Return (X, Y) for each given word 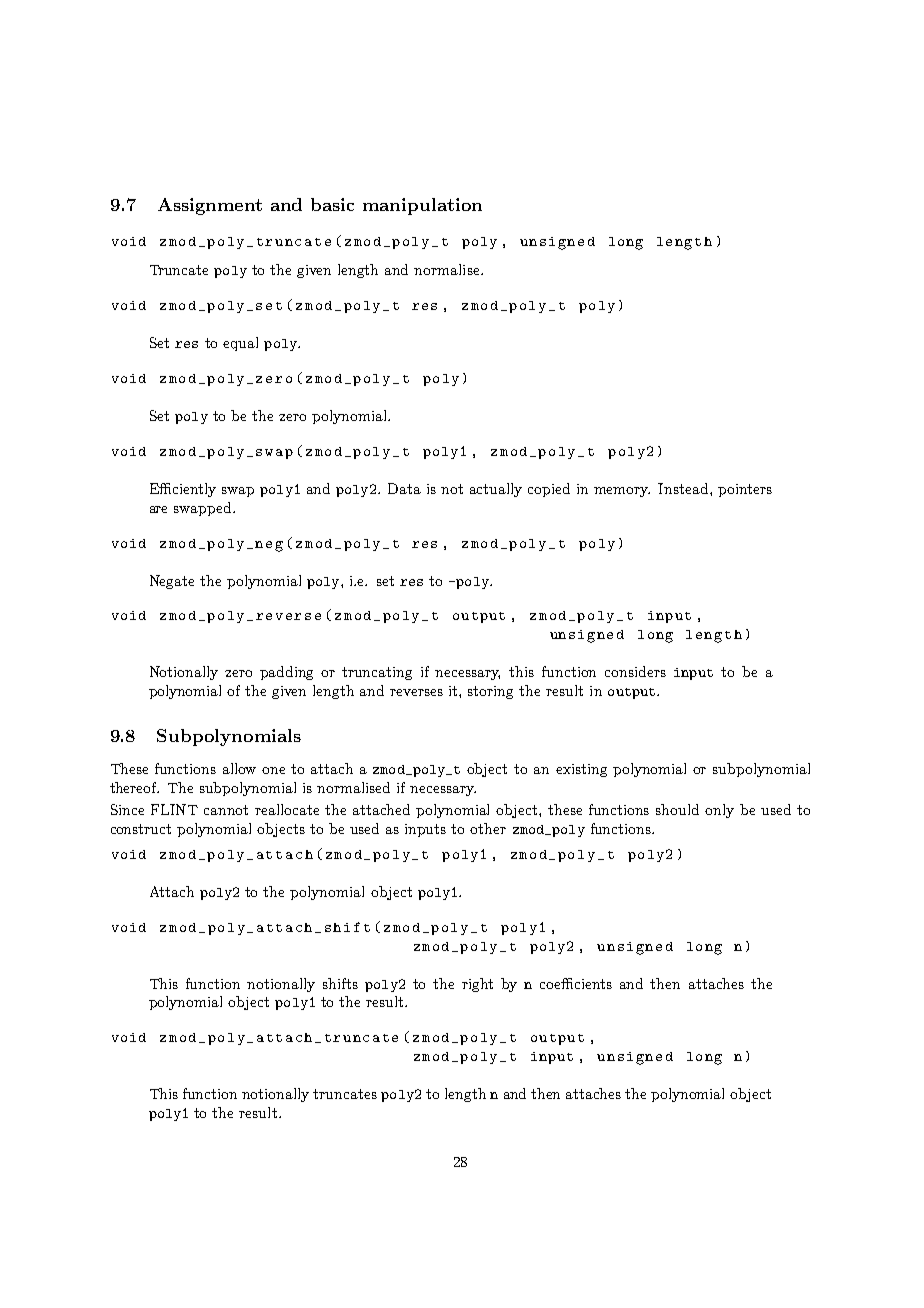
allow (239, 768)
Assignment (210, 206)
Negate (172, 582)
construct (141, 829)
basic (332, 204)
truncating (377, 673)
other (488, 828)
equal (240, 344)
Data (404, 488)
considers (635, 671)
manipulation (422, 206)
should (677, 809)
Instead (684, 488)
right (477, 985)
